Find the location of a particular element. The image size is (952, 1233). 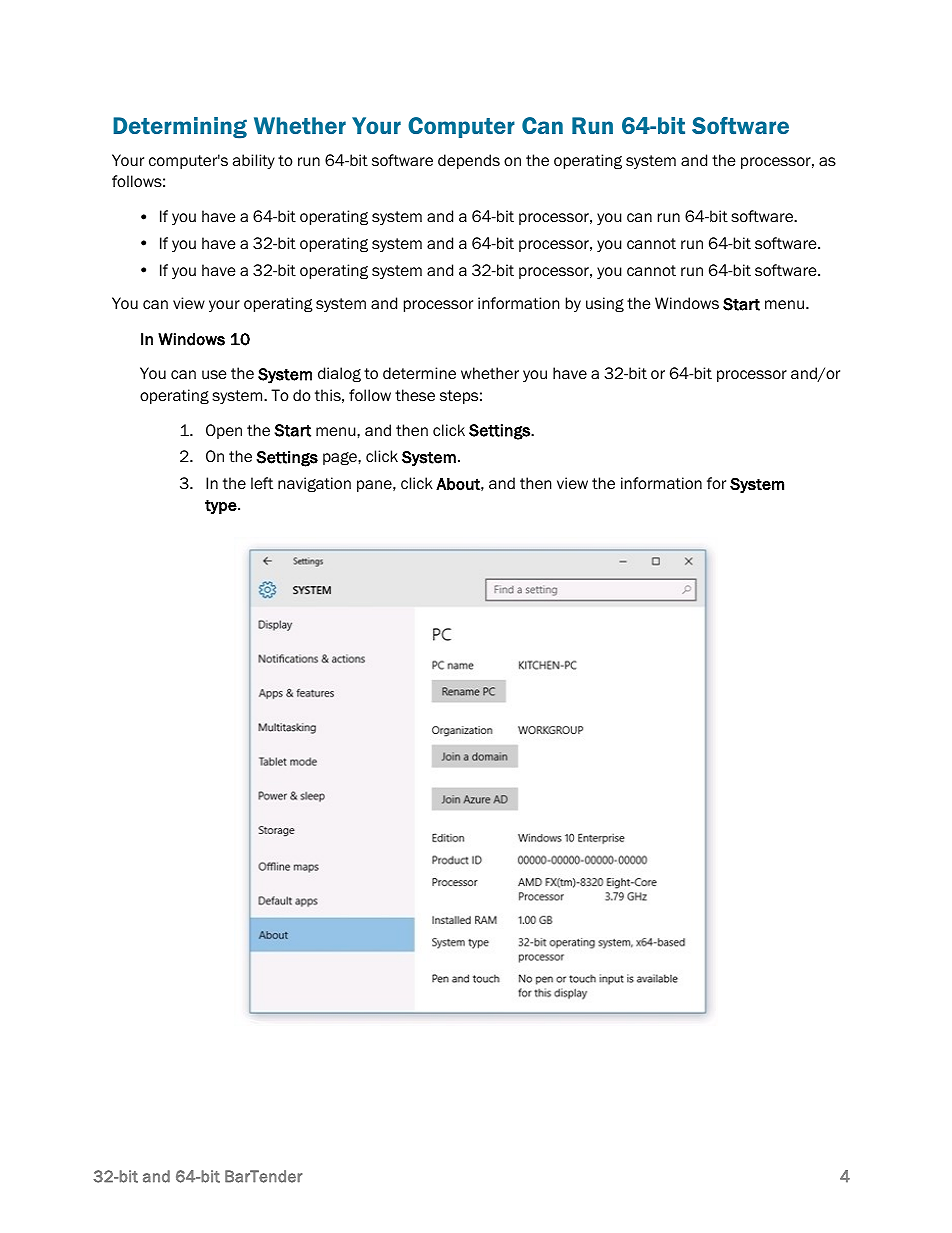

determine is located at coordinates (419, 373).
